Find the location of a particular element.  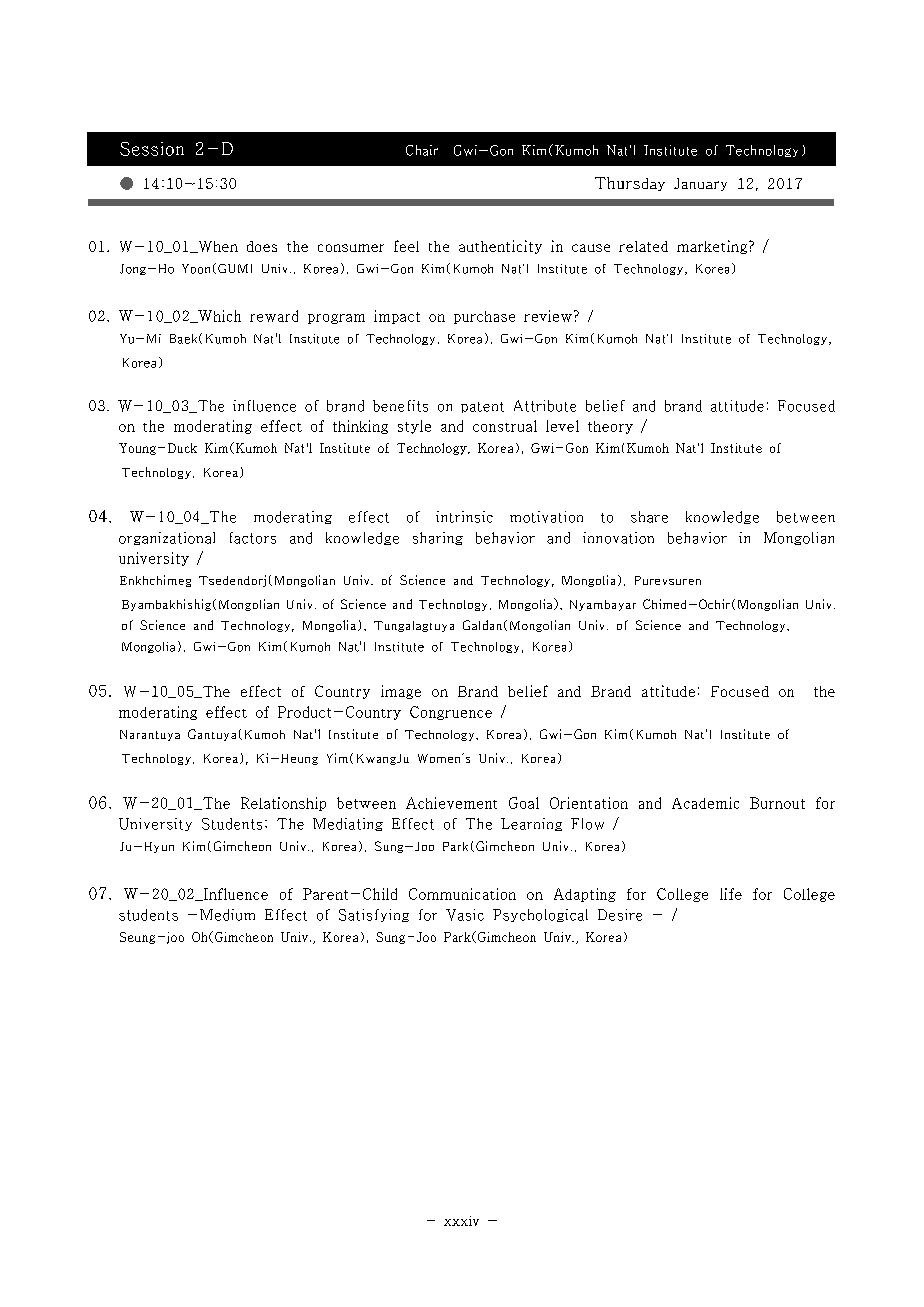

marketing is located at coordinates (713, 247).
